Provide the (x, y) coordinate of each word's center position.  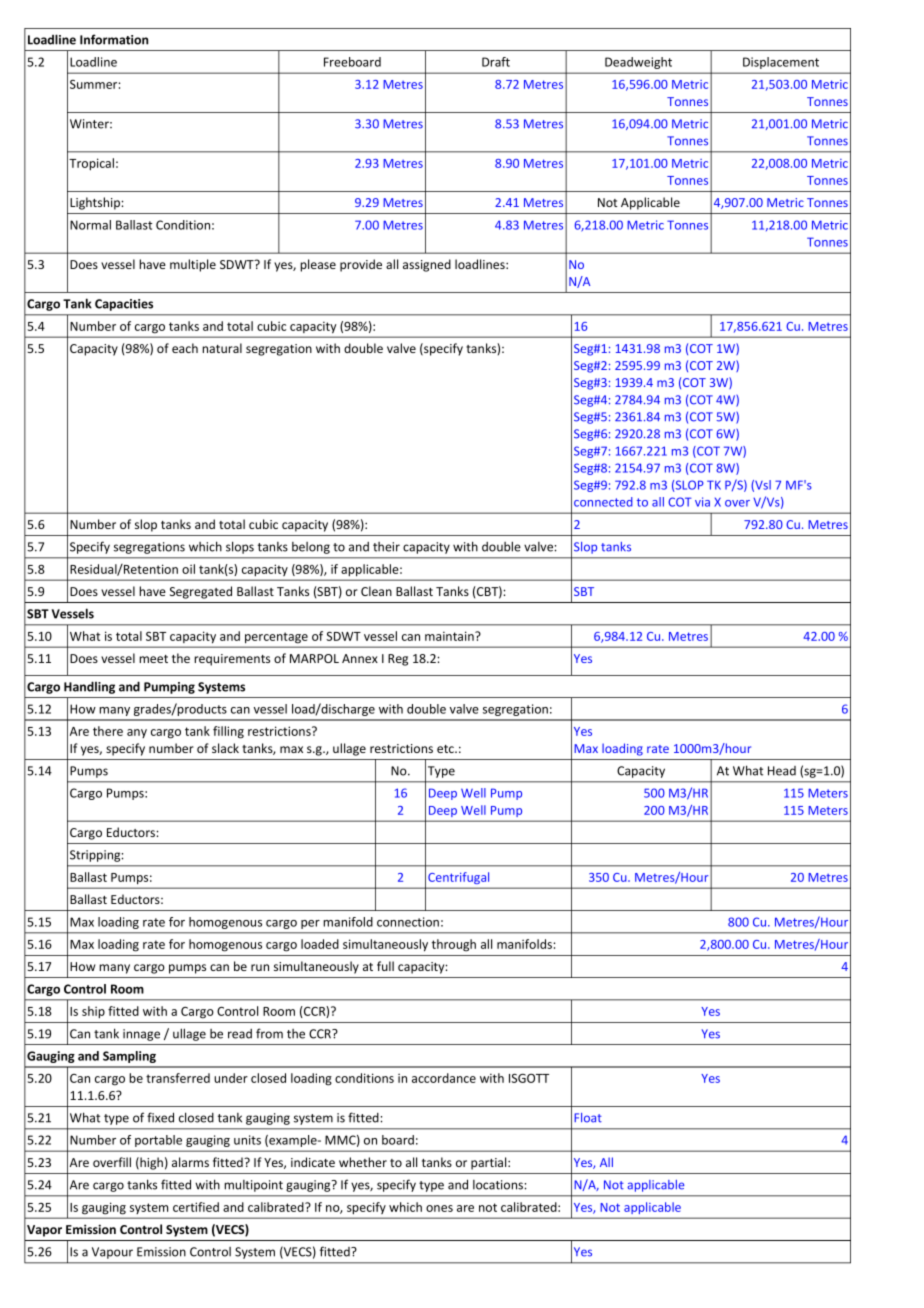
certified (196, 1207)
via (702, 502)
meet (153, 659)
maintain (450, 636)
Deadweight (638, 63)
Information (114, 39)
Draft (496, 62)
